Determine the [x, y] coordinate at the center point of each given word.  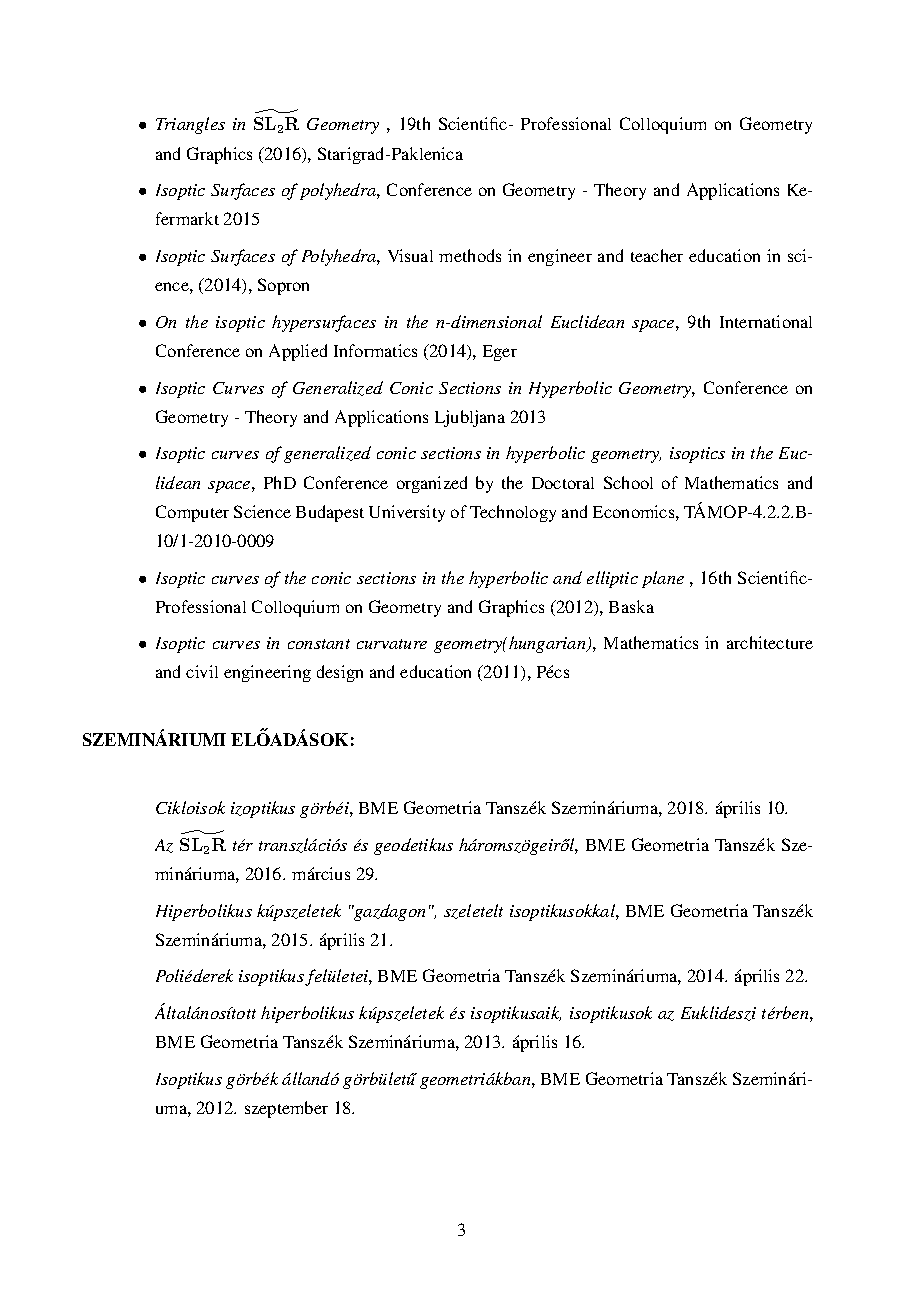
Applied [298, 352]
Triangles [190, 125]
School [628, 482]
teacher [657, 255]
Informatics [375, 350]
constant [319, 644]
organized [432, 484]
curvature [392, 644]
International [766, 321]
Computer [192, 513]
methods [470, 255]
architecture [770, 642]
